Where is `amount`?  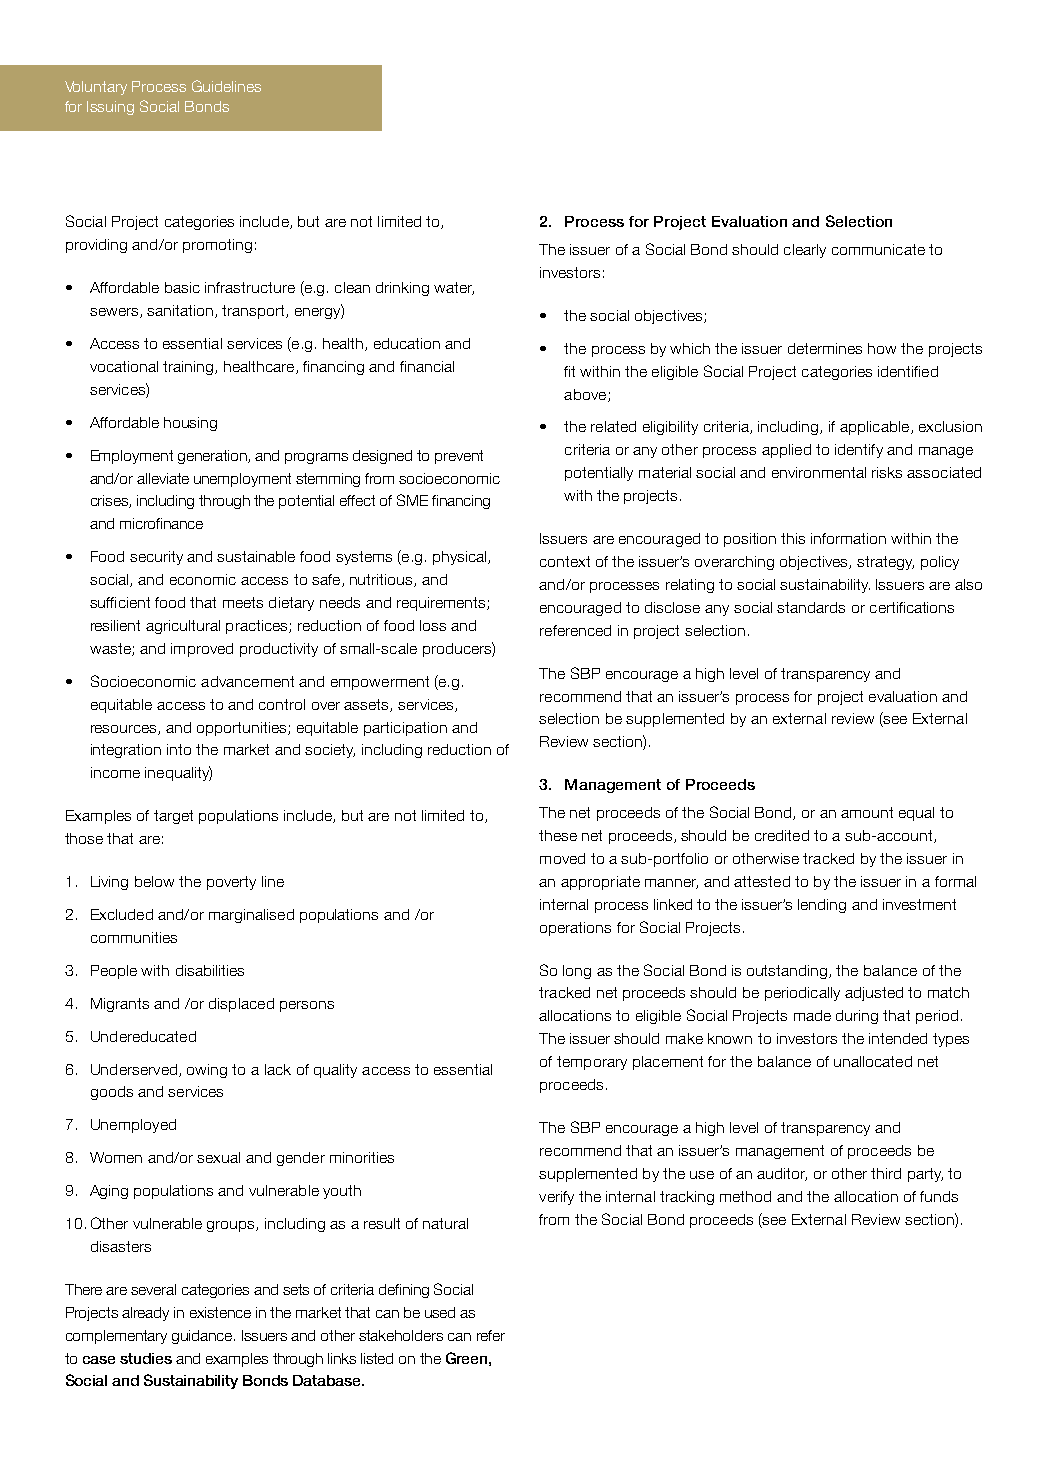
amount is located at coordinates (867, 812).
